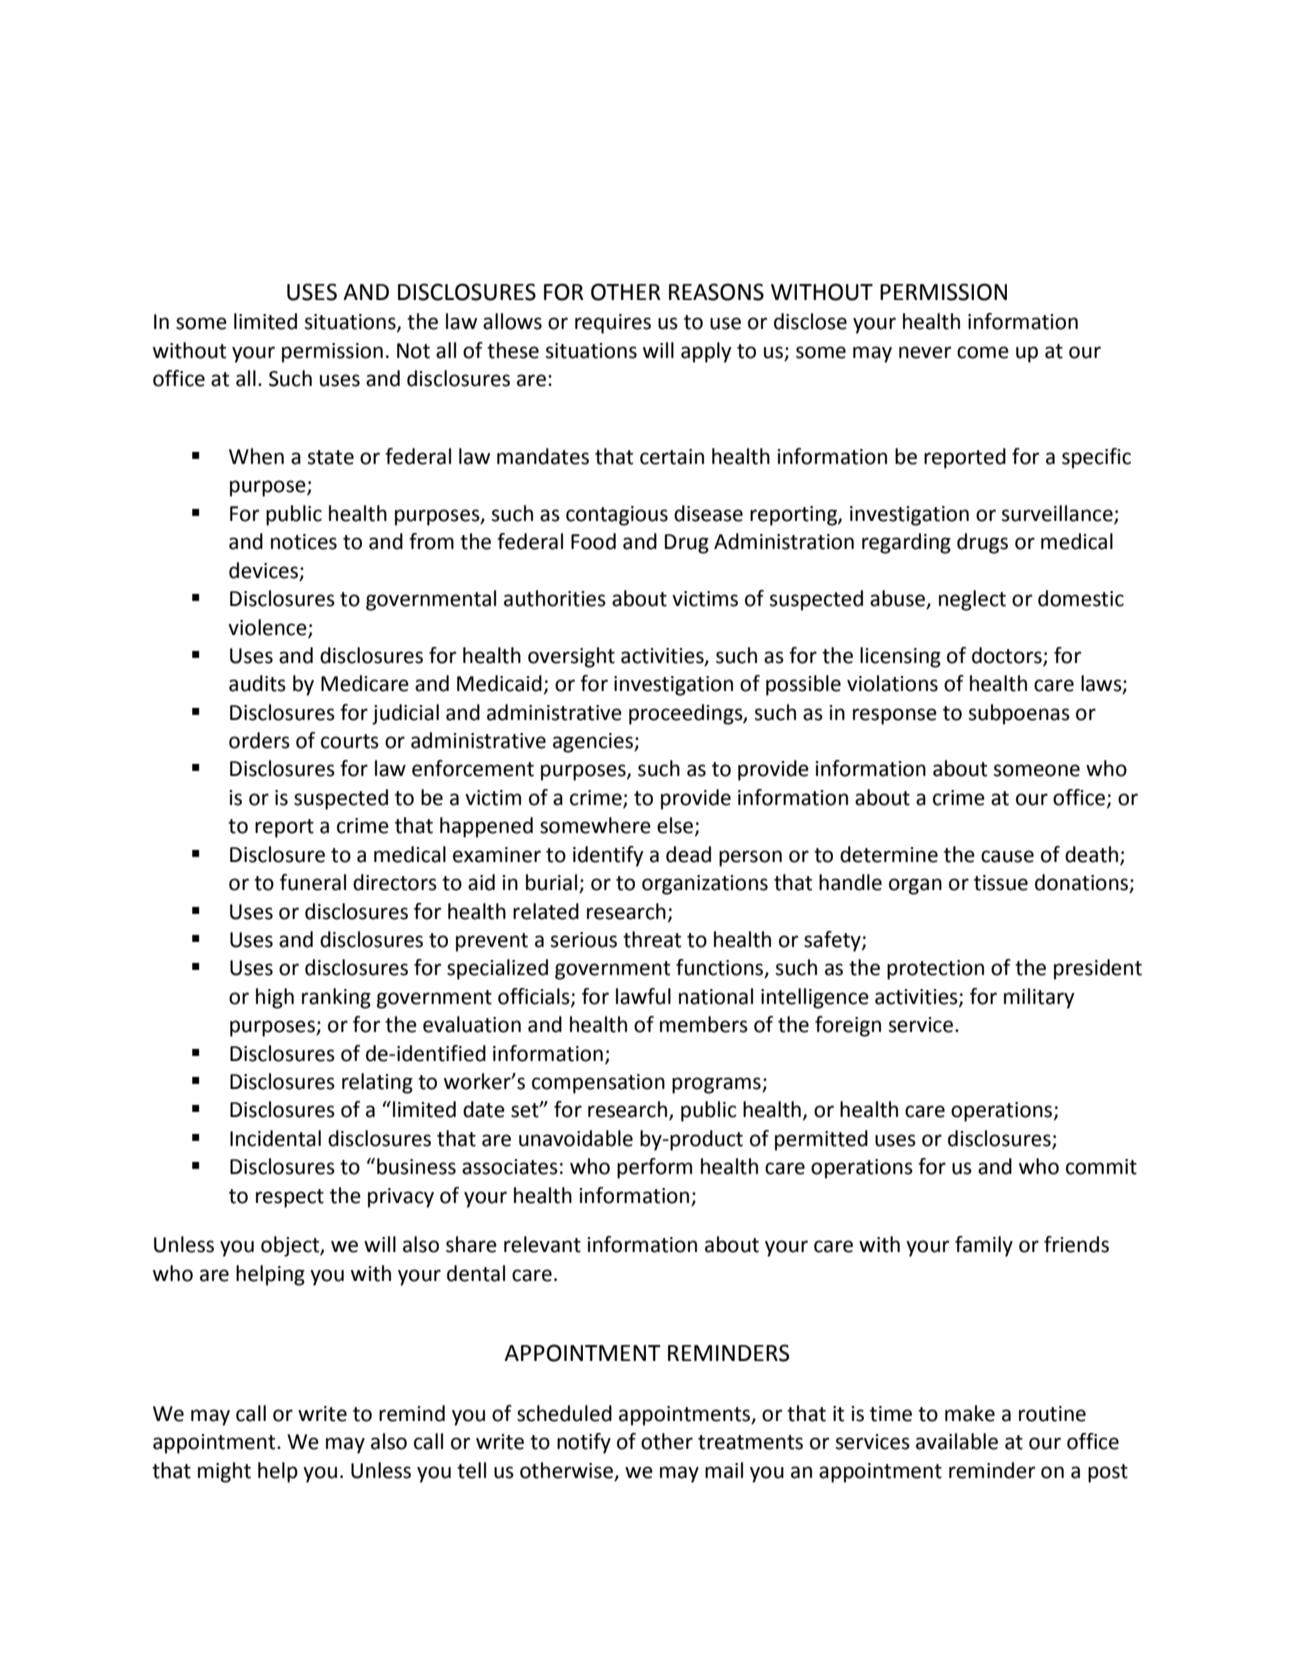 The image size is (1295, 1676). I want to click on subpoenas, so click(1019, 714).
